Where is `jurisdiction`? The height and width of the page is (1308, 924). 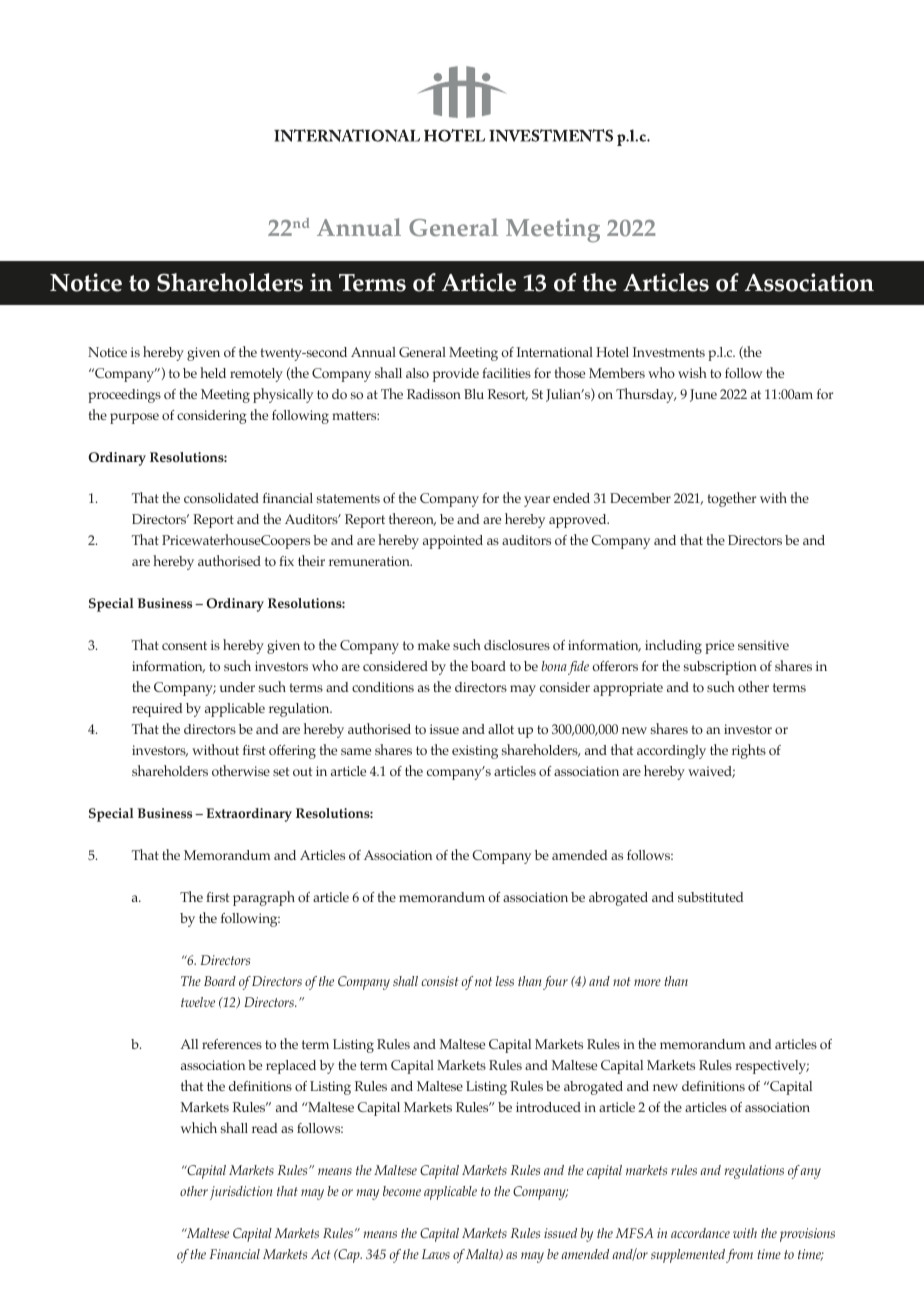 jurisdiction is located at coordinates (241, 1193).
